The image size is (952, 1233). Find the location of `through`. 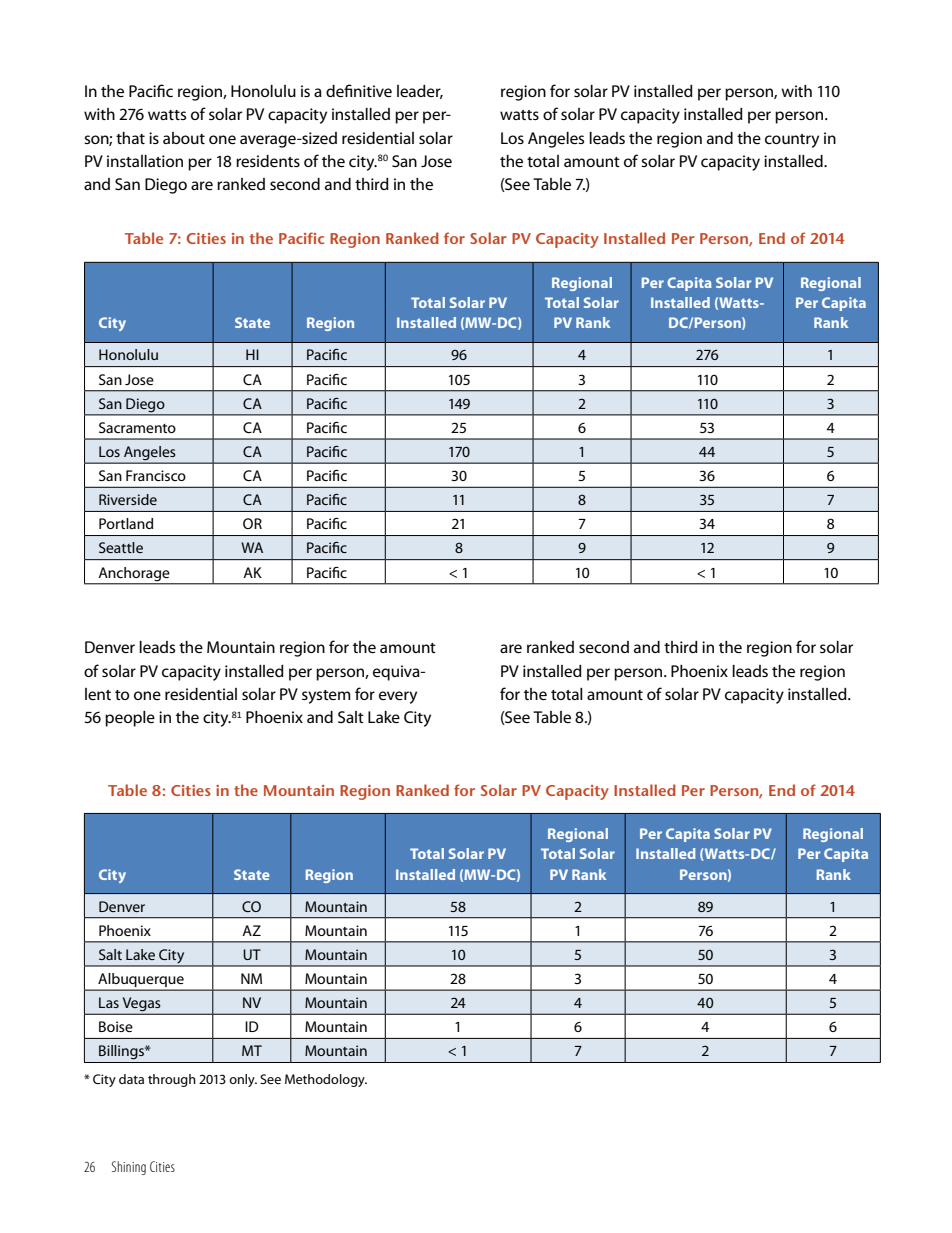

through is located at coordinates (172, 1080).
